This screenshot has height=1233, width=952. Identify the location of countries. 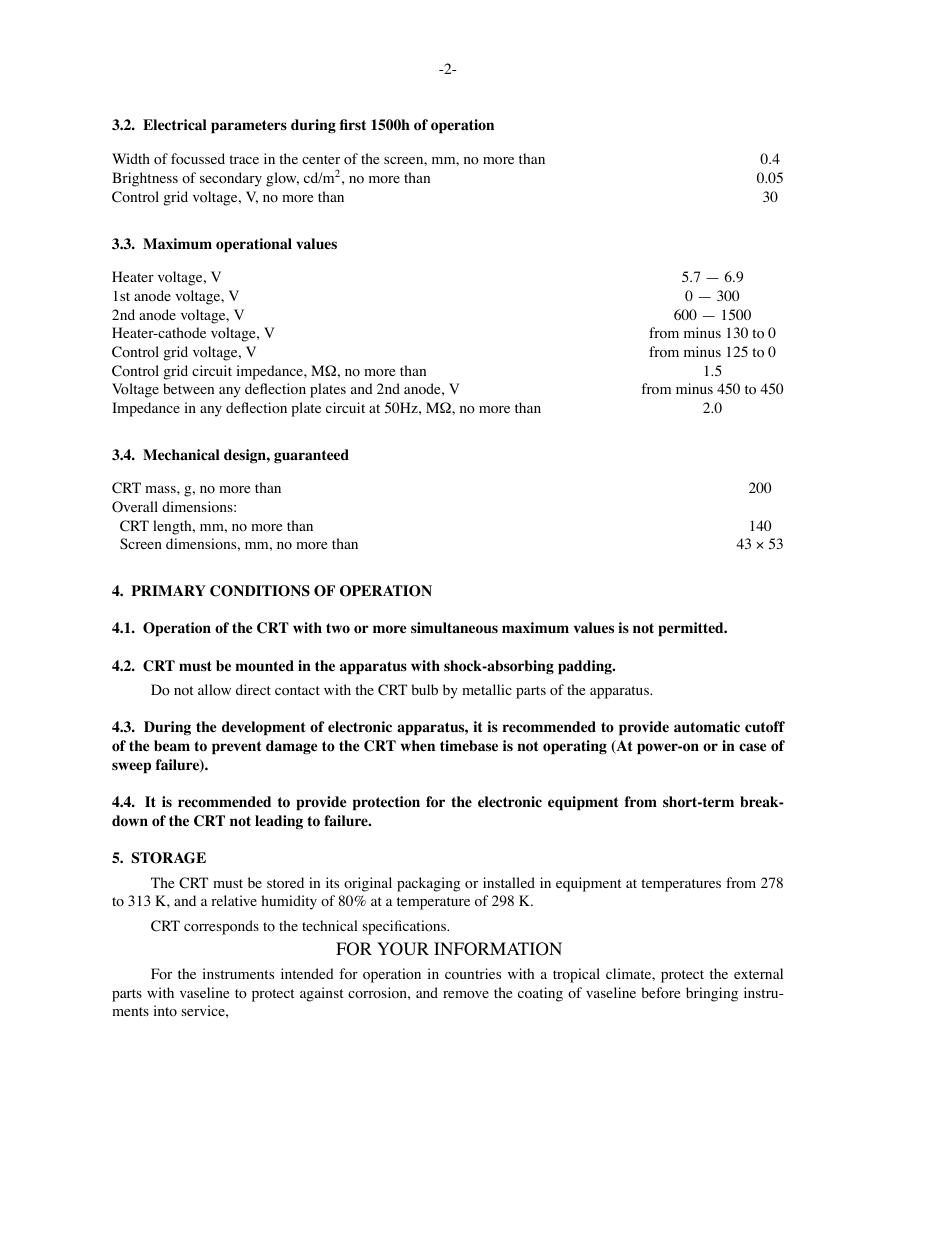
(473, 974).
